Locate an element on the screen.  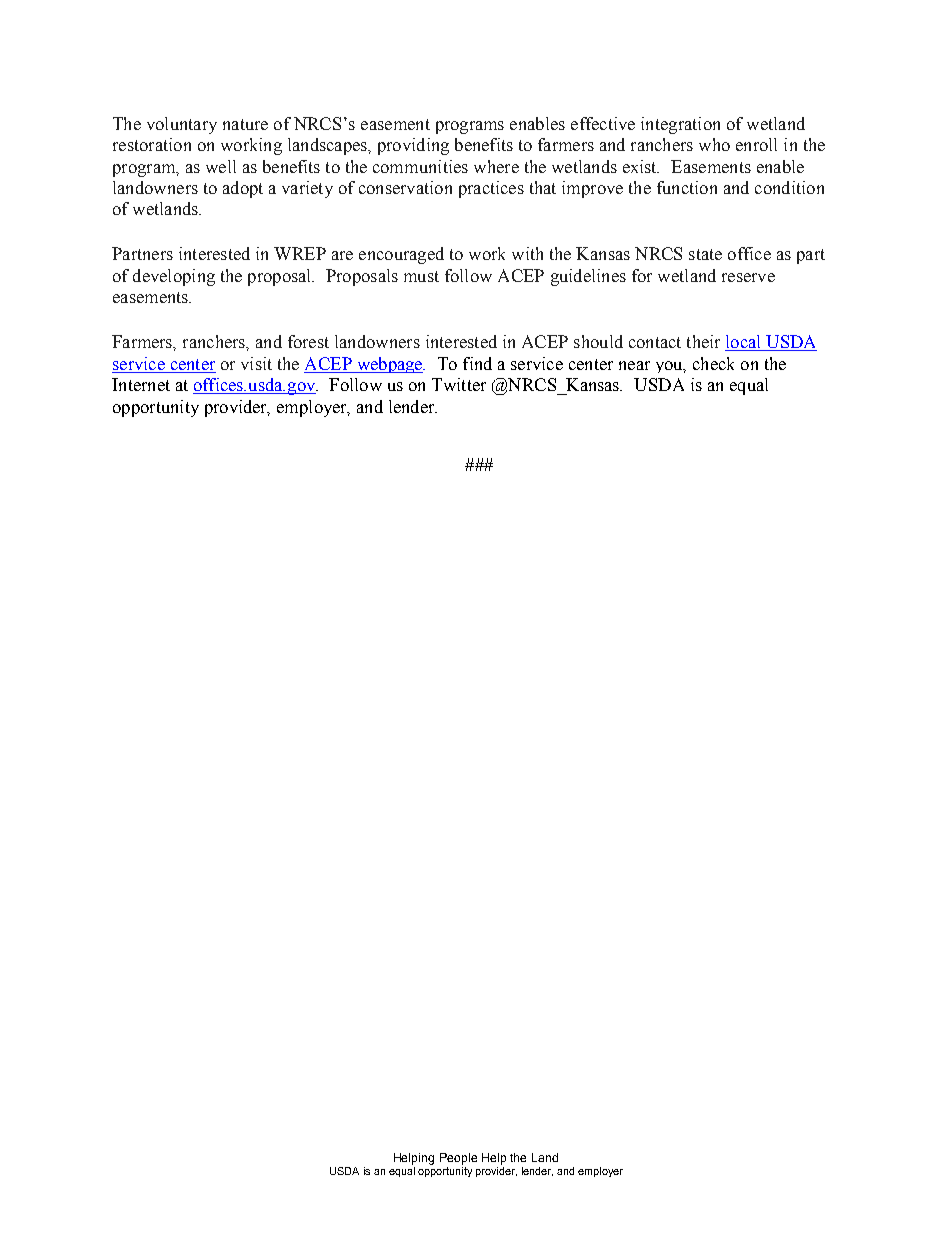
where is located at coordinates (496, 166).
